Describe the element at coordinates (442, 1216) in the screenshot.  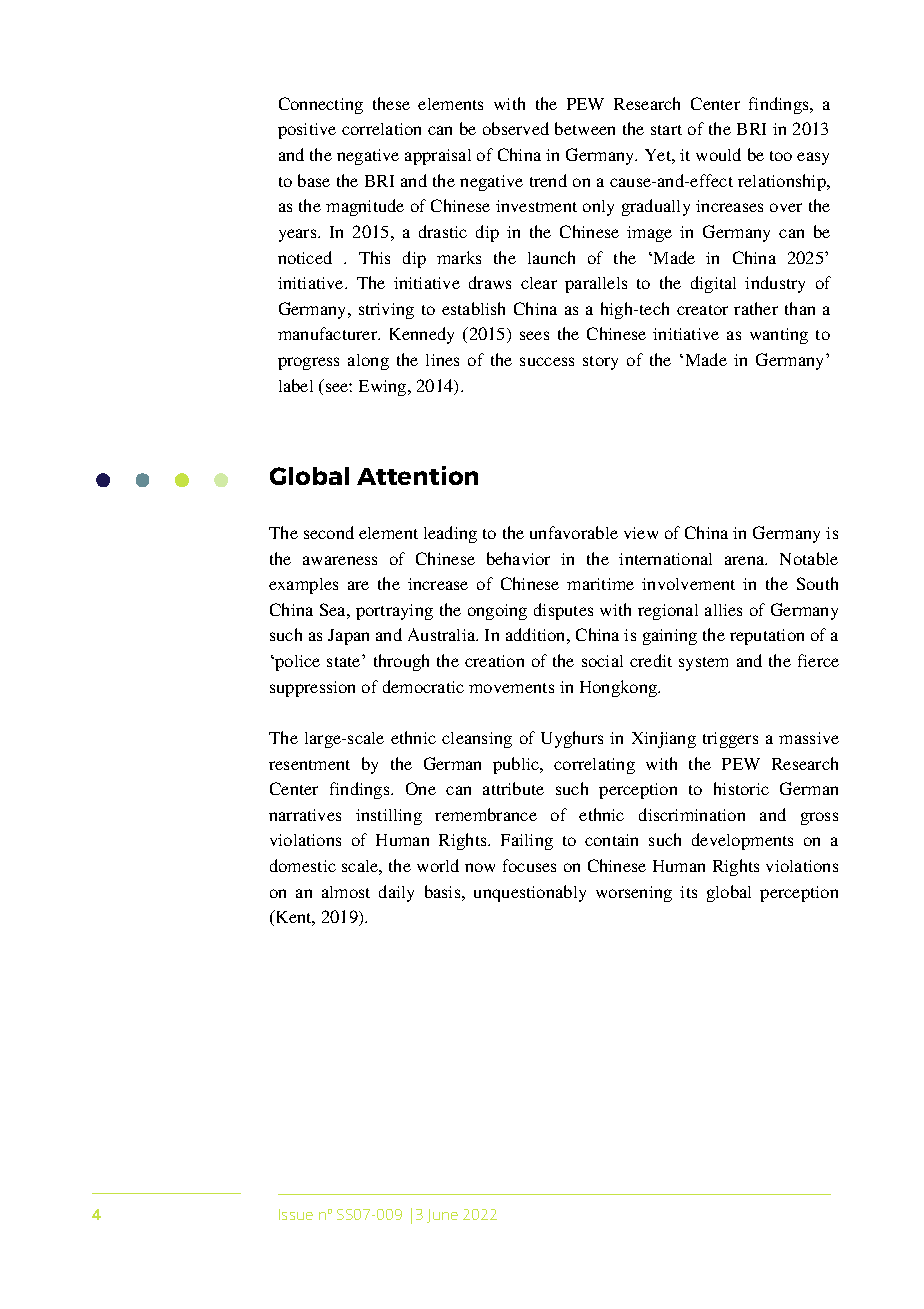
I see `June` at that location.
